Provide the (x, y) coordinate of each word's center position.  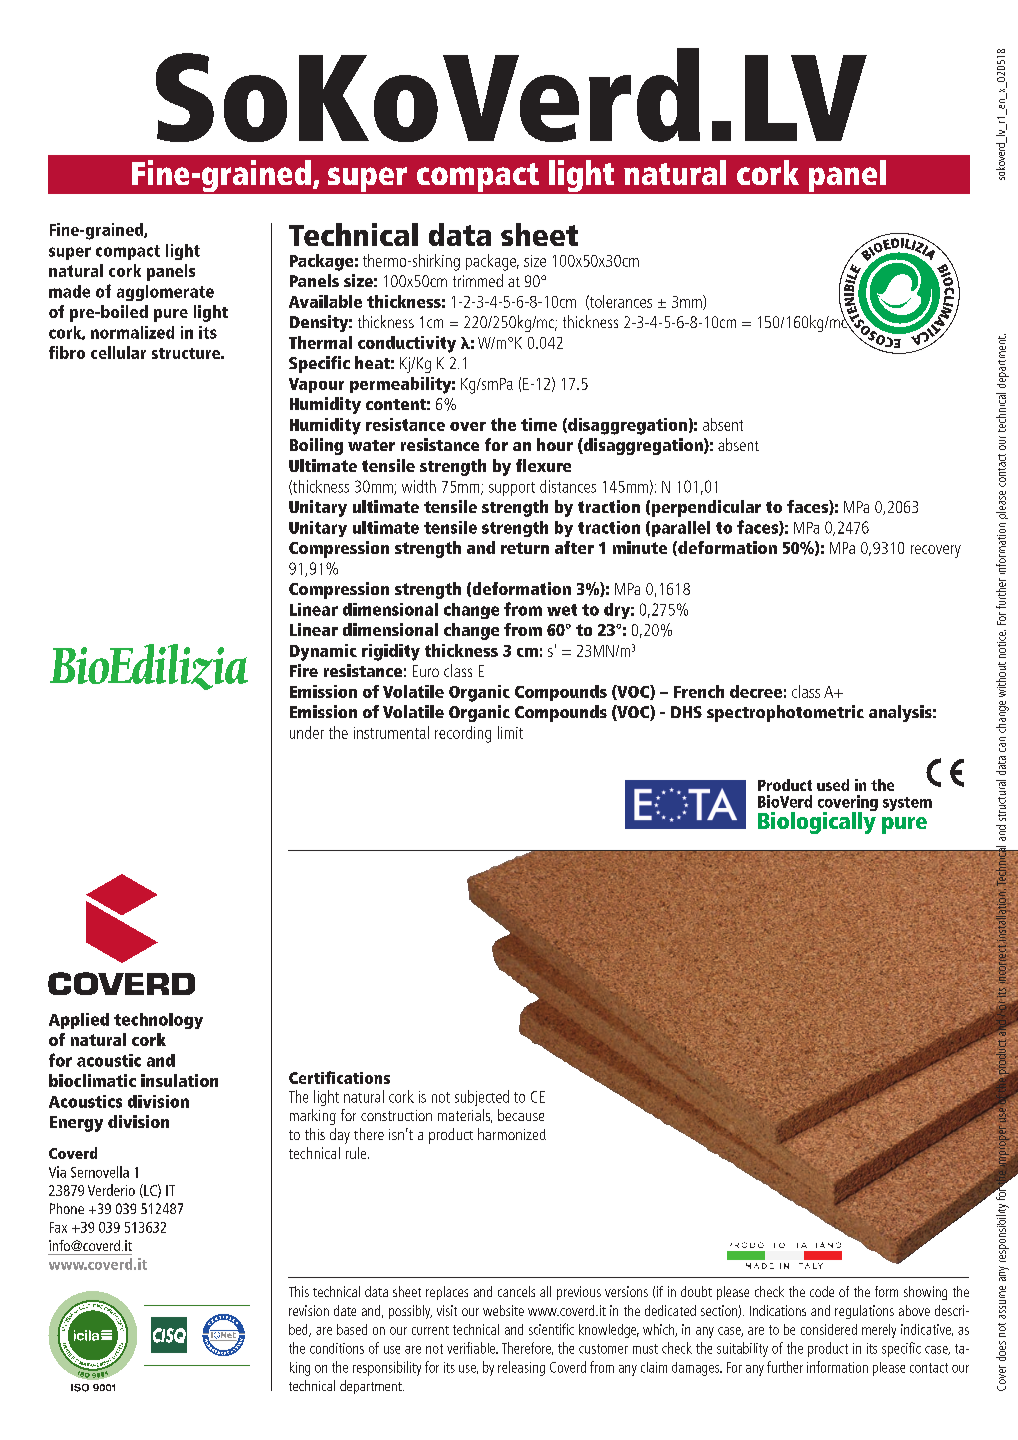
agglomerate (165, 293)
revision (309, 1310)
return (525, 548)
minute (640, 547)
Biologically (817, 822)
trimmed (478, 280)
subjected (482, 1098)
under (307, 732)
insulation (179, 1080)
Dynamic (323, 652)
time (539, 424)
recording (463, 734)
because (521, 1115)
